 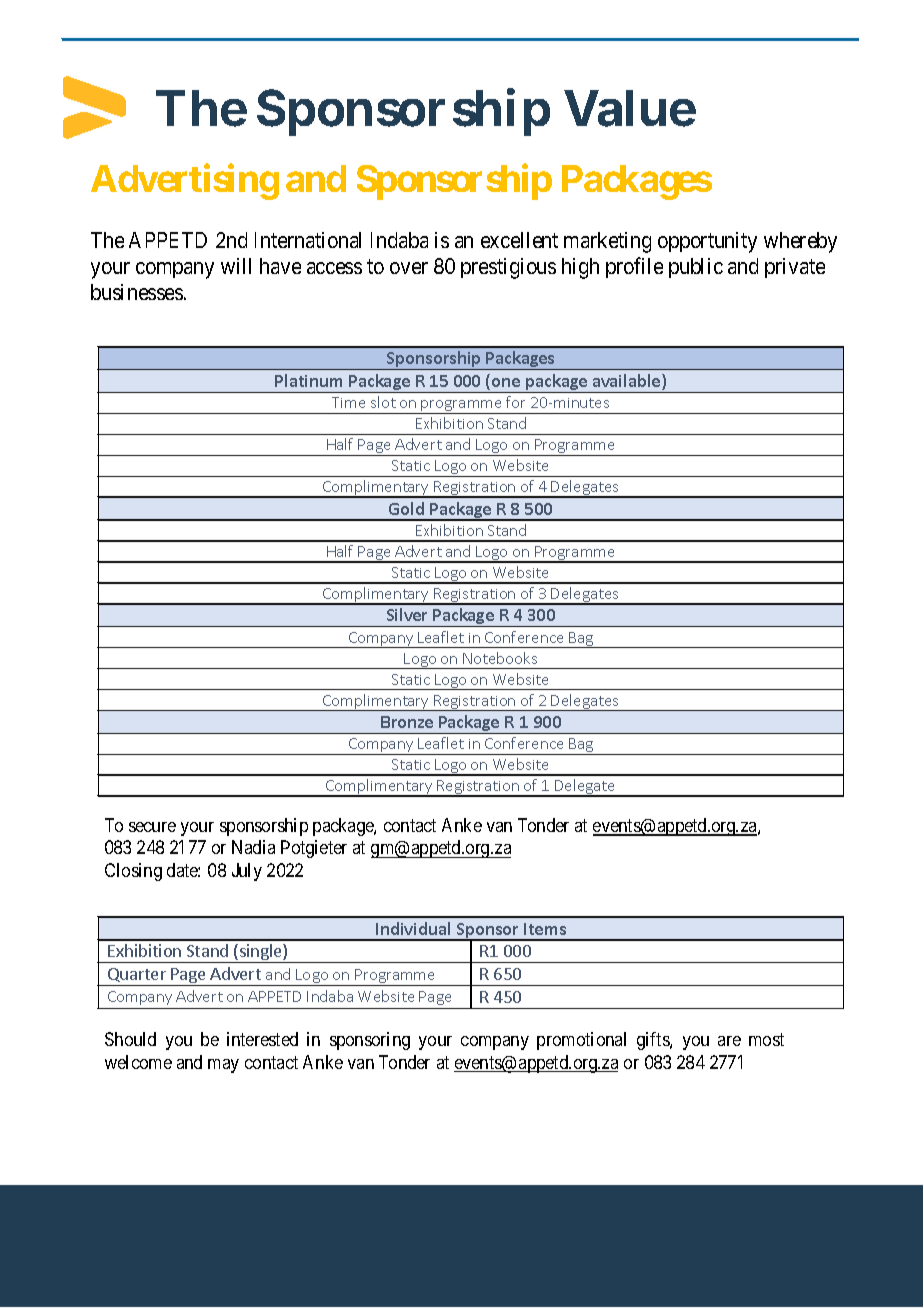 What do you see at coordinates (406, 508) in the image?
I see `Gold` at bounding box center [406, 508].
